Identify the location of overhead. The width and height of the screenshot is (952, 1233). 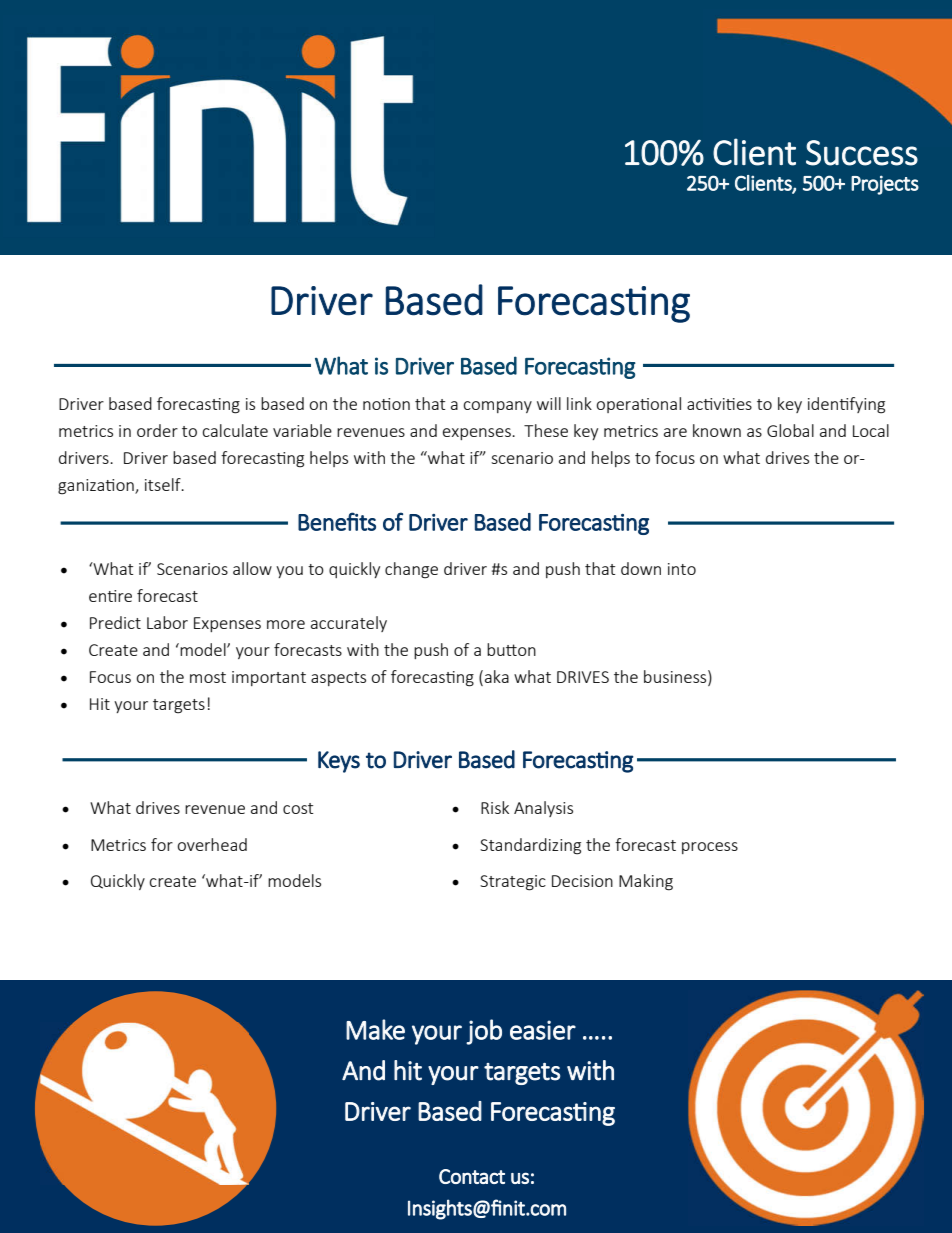
(212, 844).
